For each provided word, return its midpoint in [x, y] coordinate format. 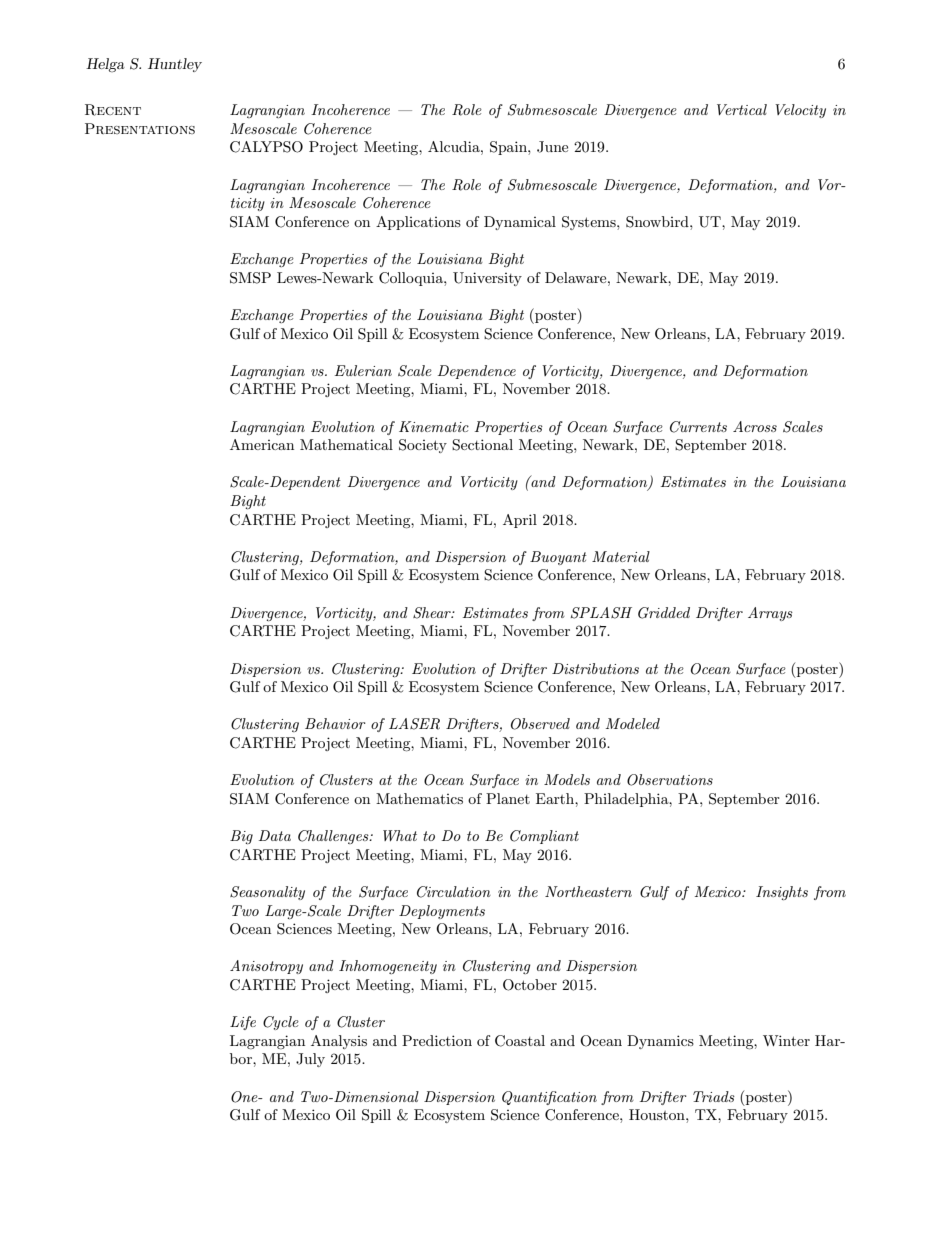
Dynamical [520, 223]
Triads [714, 1096]
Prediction [437, 1040]
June [552, 147]
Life [243, 1023]
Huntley [175, 65]
